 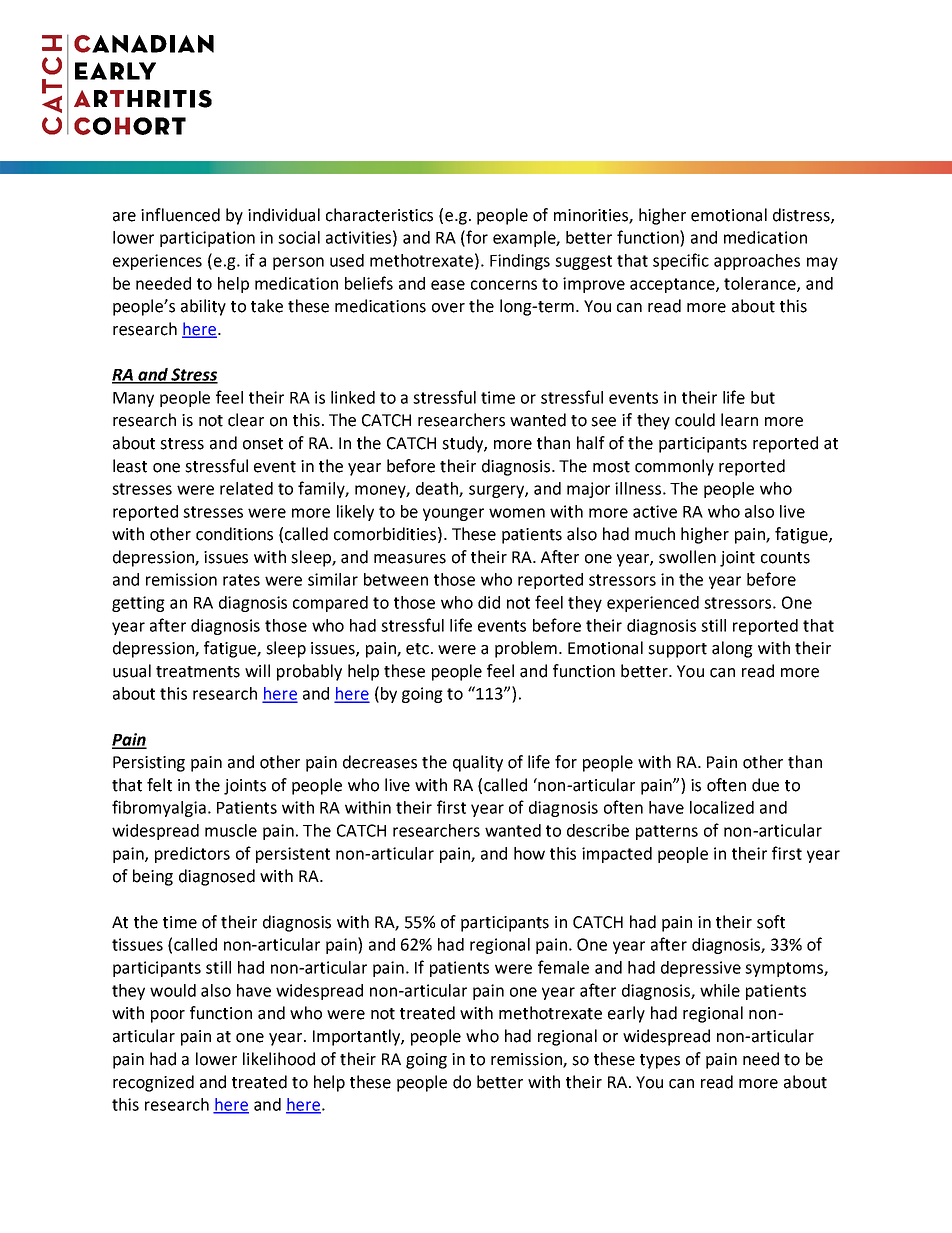 What do you see at coordinates (520, 262) in the document?
I see `Findings` at bounding box center [520, 262].
